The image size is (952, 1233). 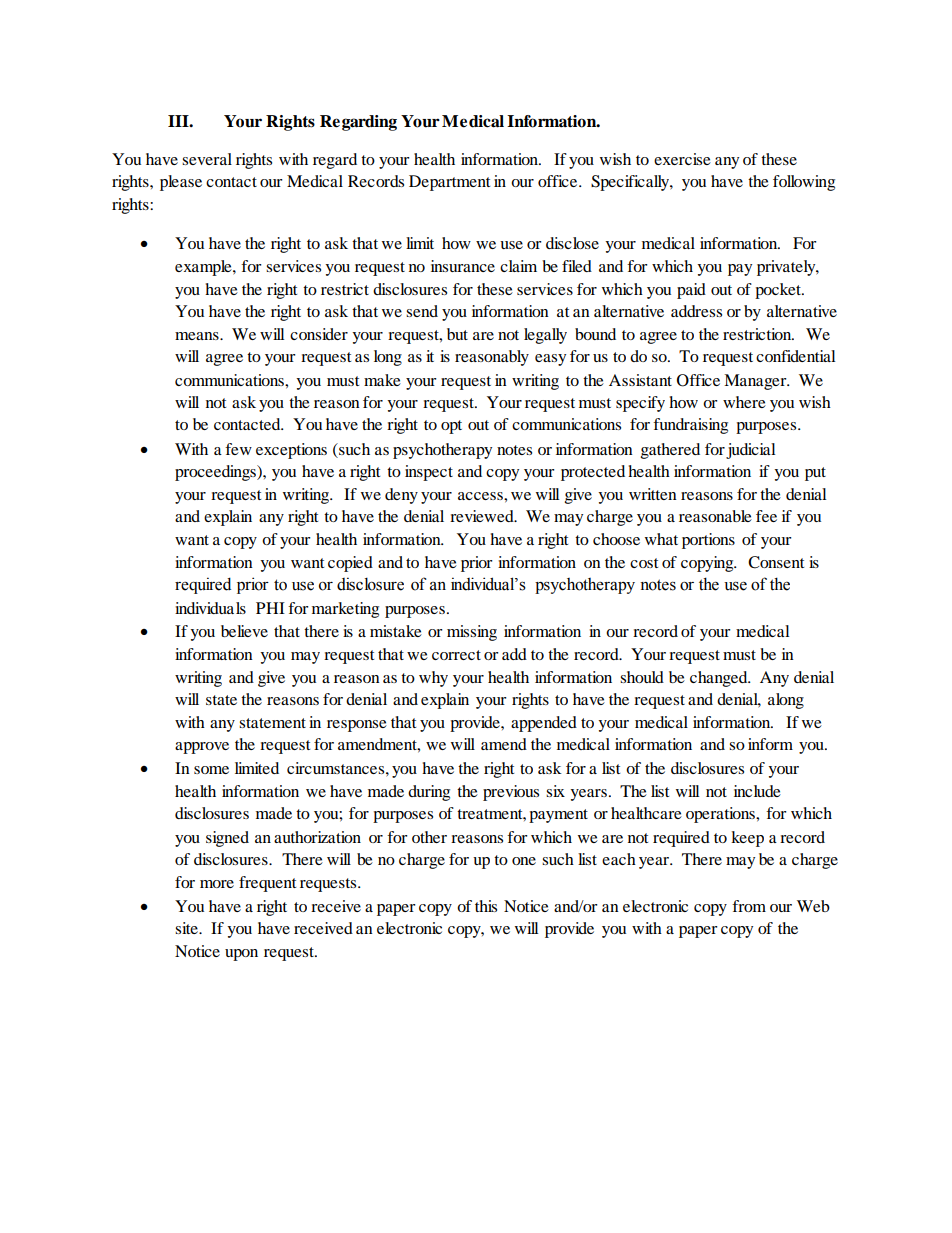 What do you see at coordinates (241, 955) in the screenshot?
I see `upon` at bounding box center [241, 955].
